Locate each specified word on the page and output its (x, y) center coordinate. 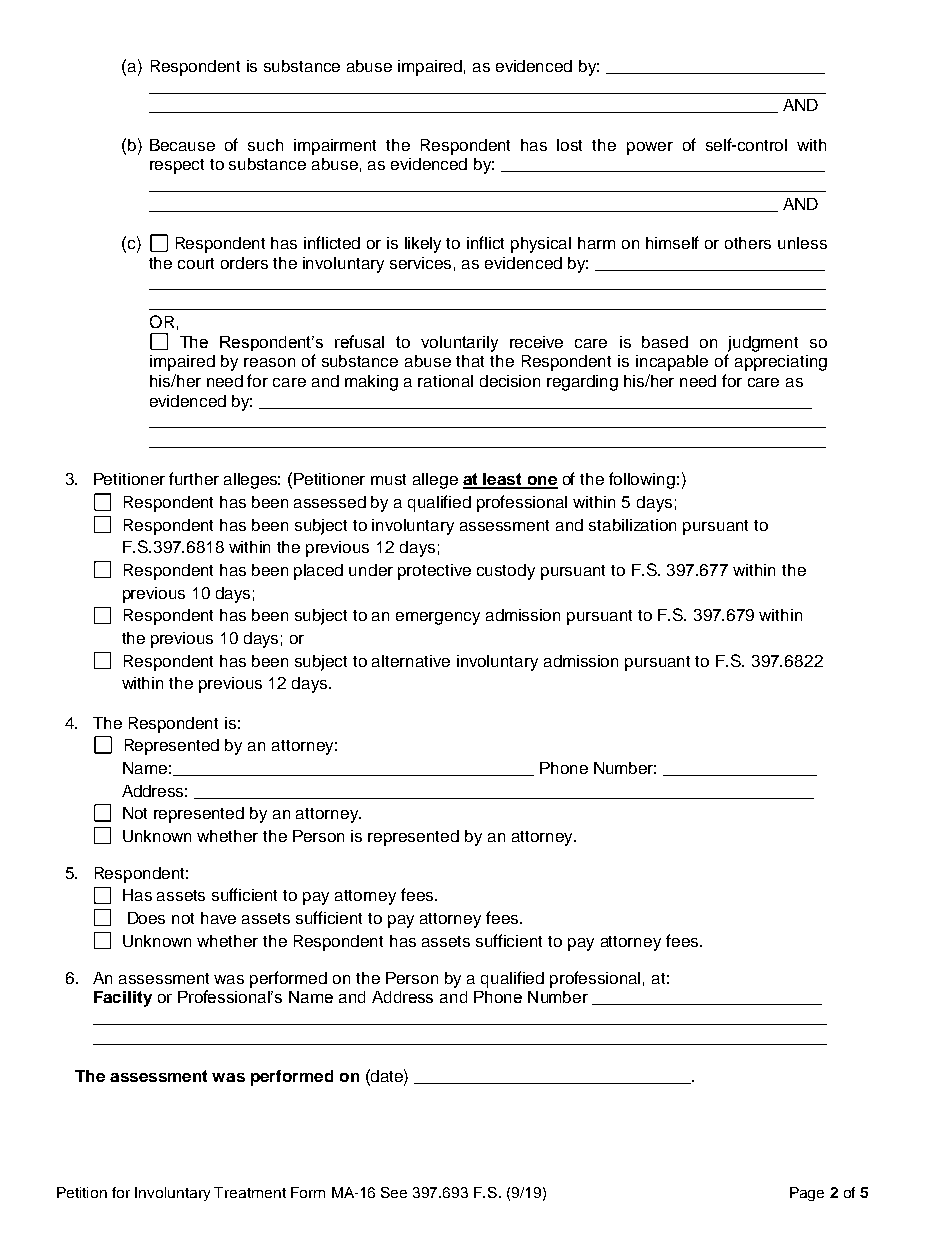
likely (423, 245)
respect (177, 166)
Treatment (250, 1192)
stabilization (632, 525)
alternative (411, 661)
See (394, 1192)
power (650, 148)
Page (807, 1194)
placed (318, 572)
